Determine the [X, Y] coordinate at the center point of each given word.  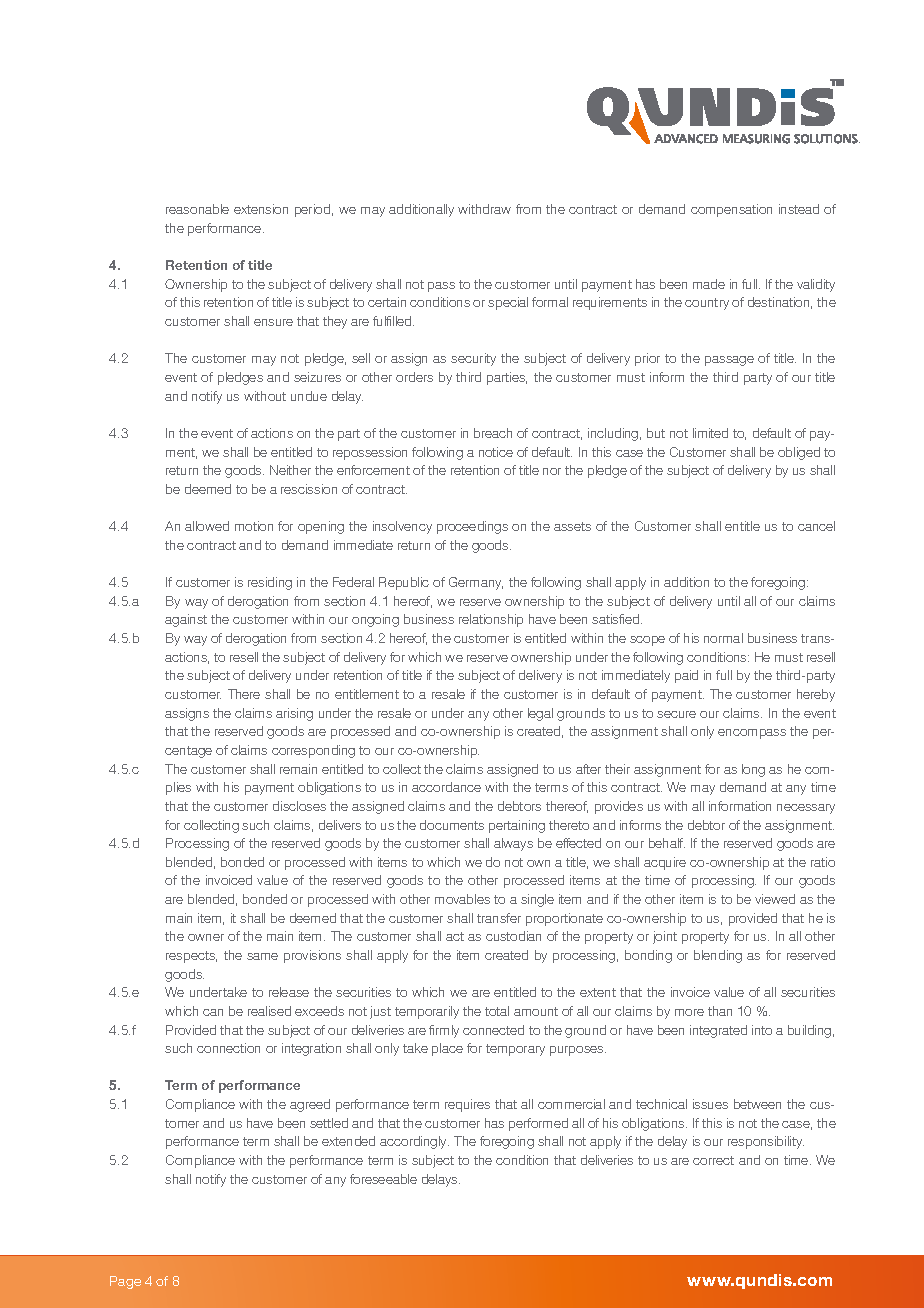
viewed [775, 899]
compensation [731, 210]
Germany [476, 583]
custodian [513, 936]
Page [125, 1282]
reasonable [197, 209]
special [508, 303]
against [186, 620]
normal [723, 638]
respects [191, 957]
